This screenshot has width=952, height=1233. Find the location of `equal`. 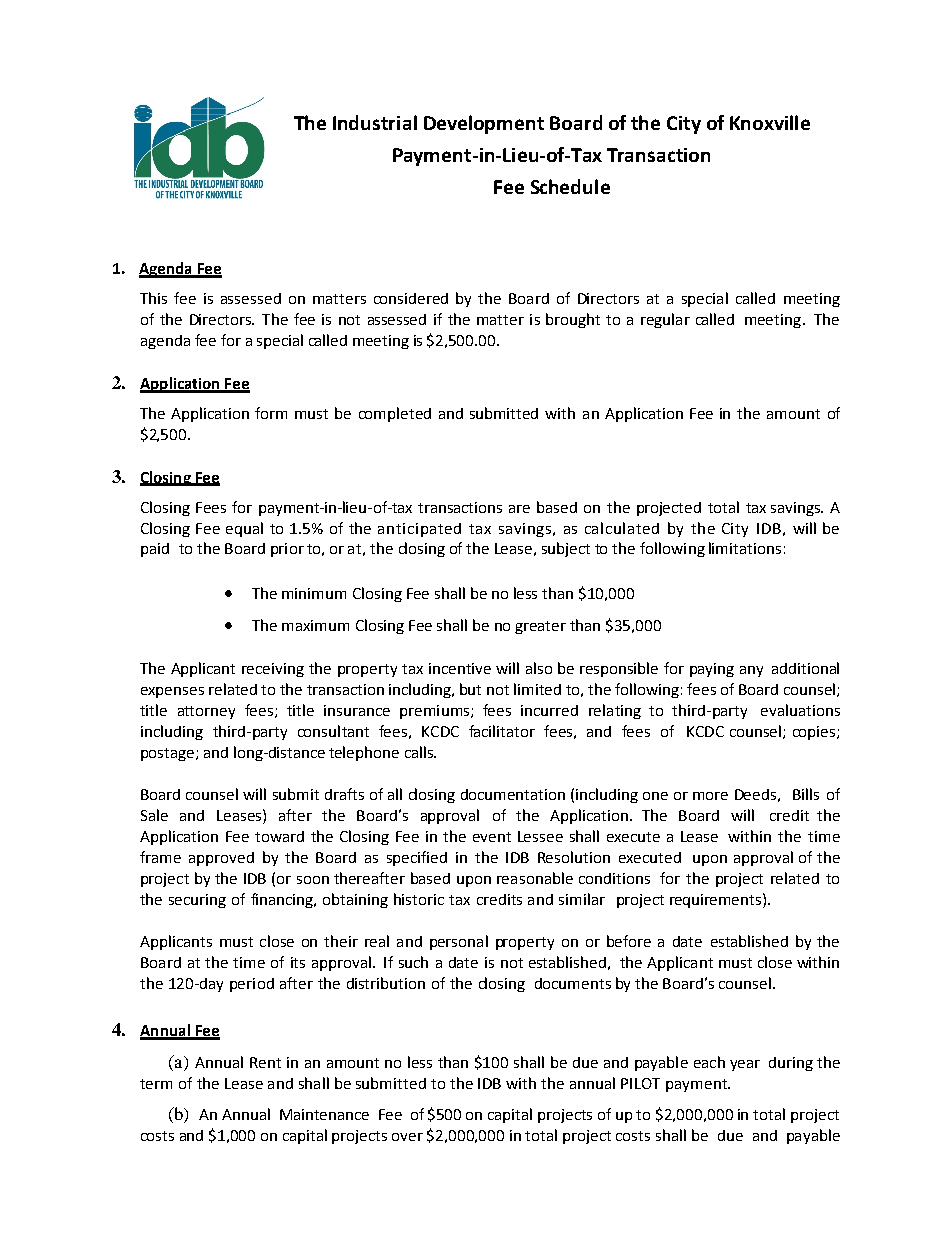

equal is located at coordinates (244, 529).
